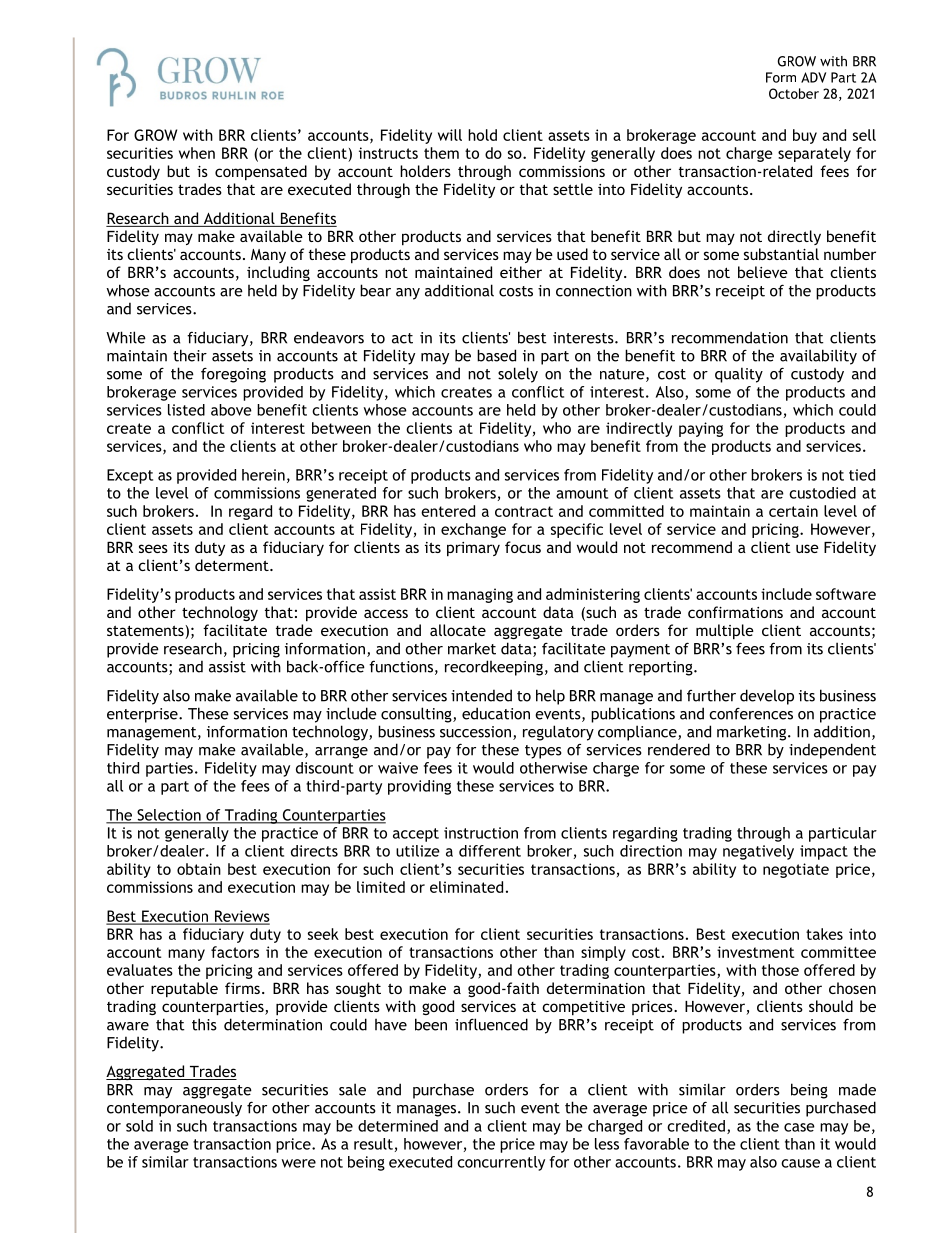 This page has height=1233, width=952. What do you see at coordinates (197, 153) in the page?
I see `when` at bounding box center [197, 153].
